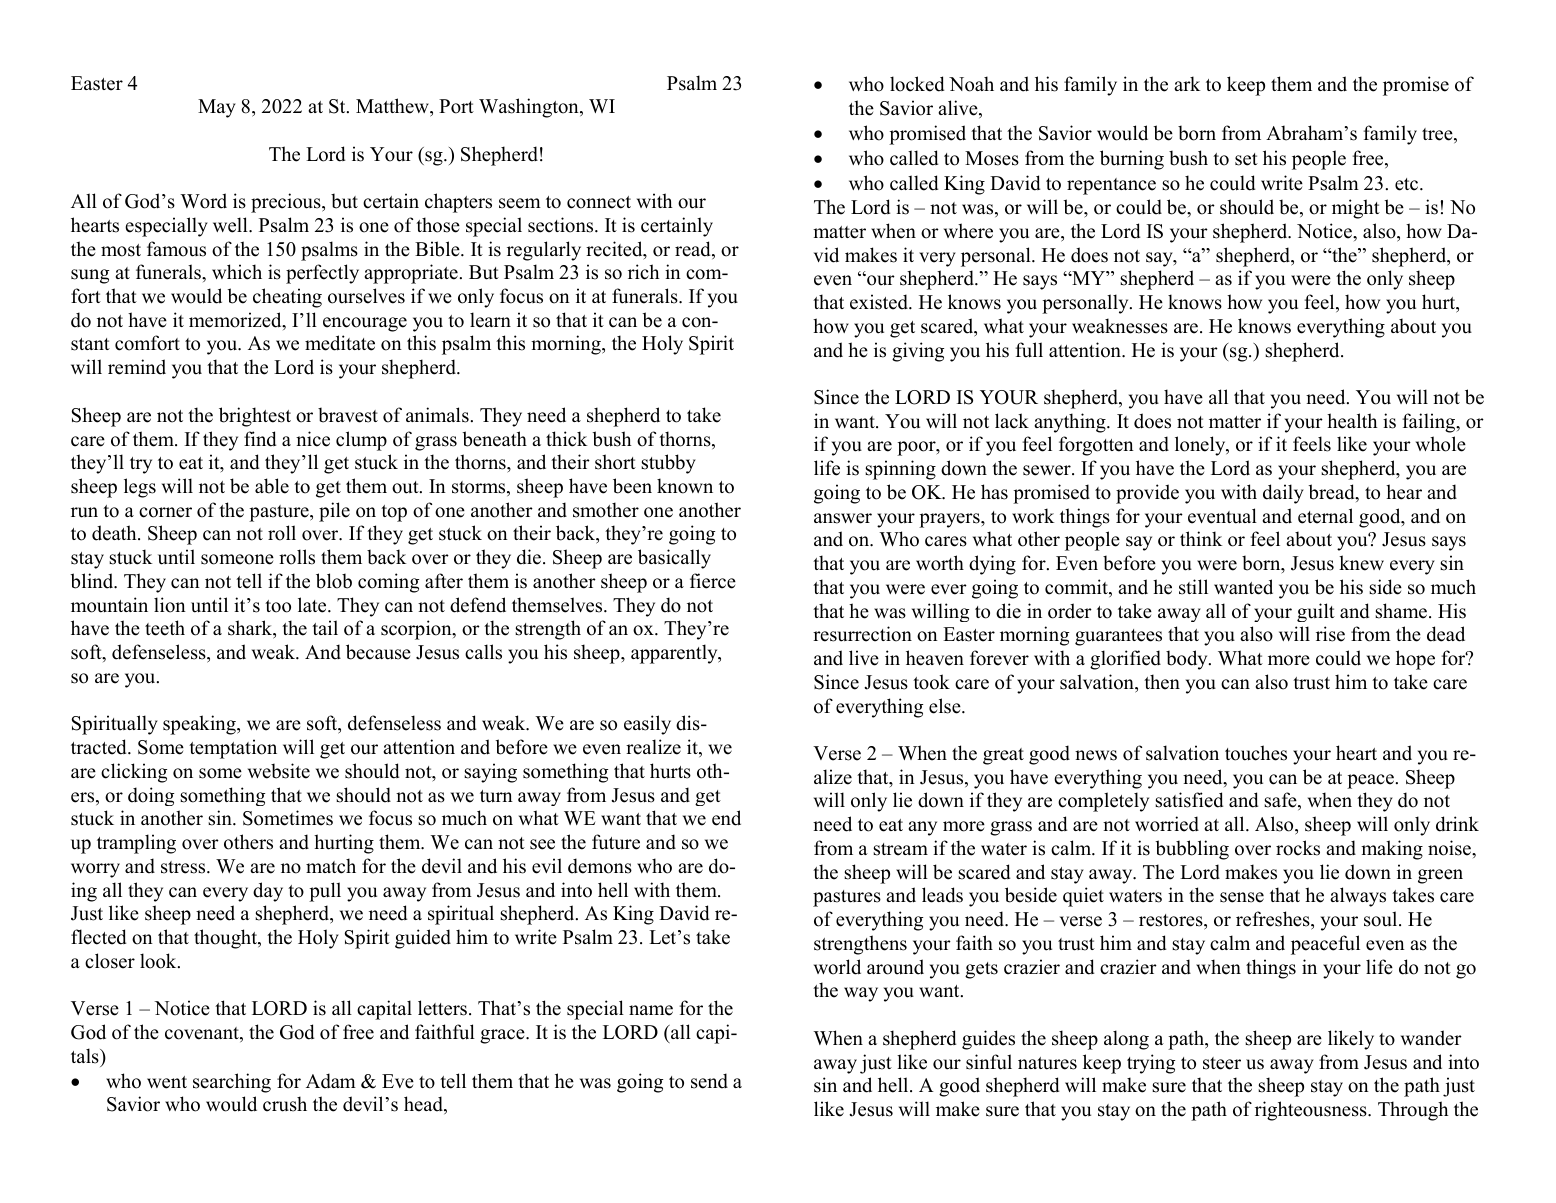 This screenshot has height=1203, width=1556. What do you see at coordinates (1256, 753) in the screenshot?
I see `touches` at bounding box center [1256, 753].
